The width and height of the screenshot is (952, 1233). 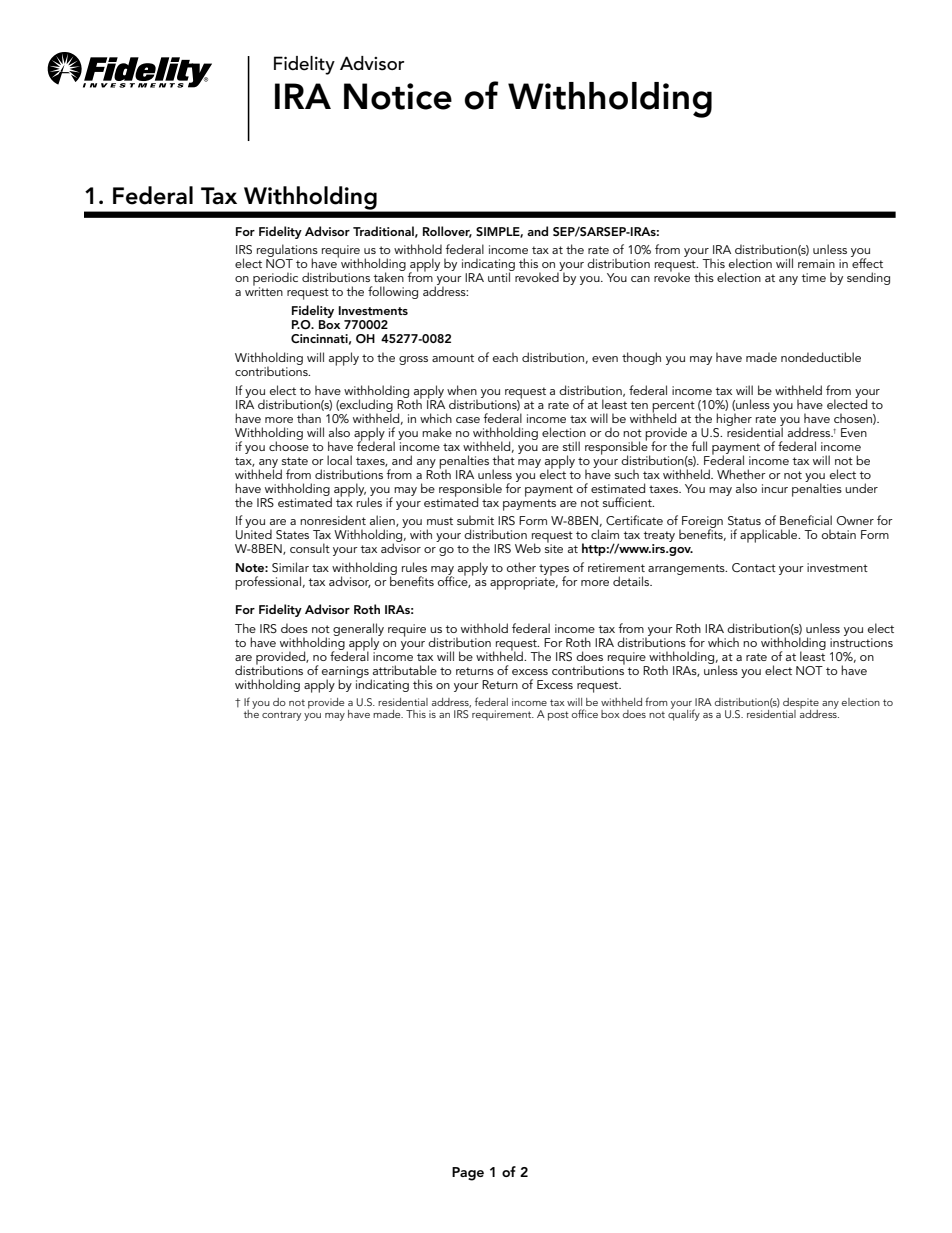 I want to click on qualify, so click(x=684, y=714).
